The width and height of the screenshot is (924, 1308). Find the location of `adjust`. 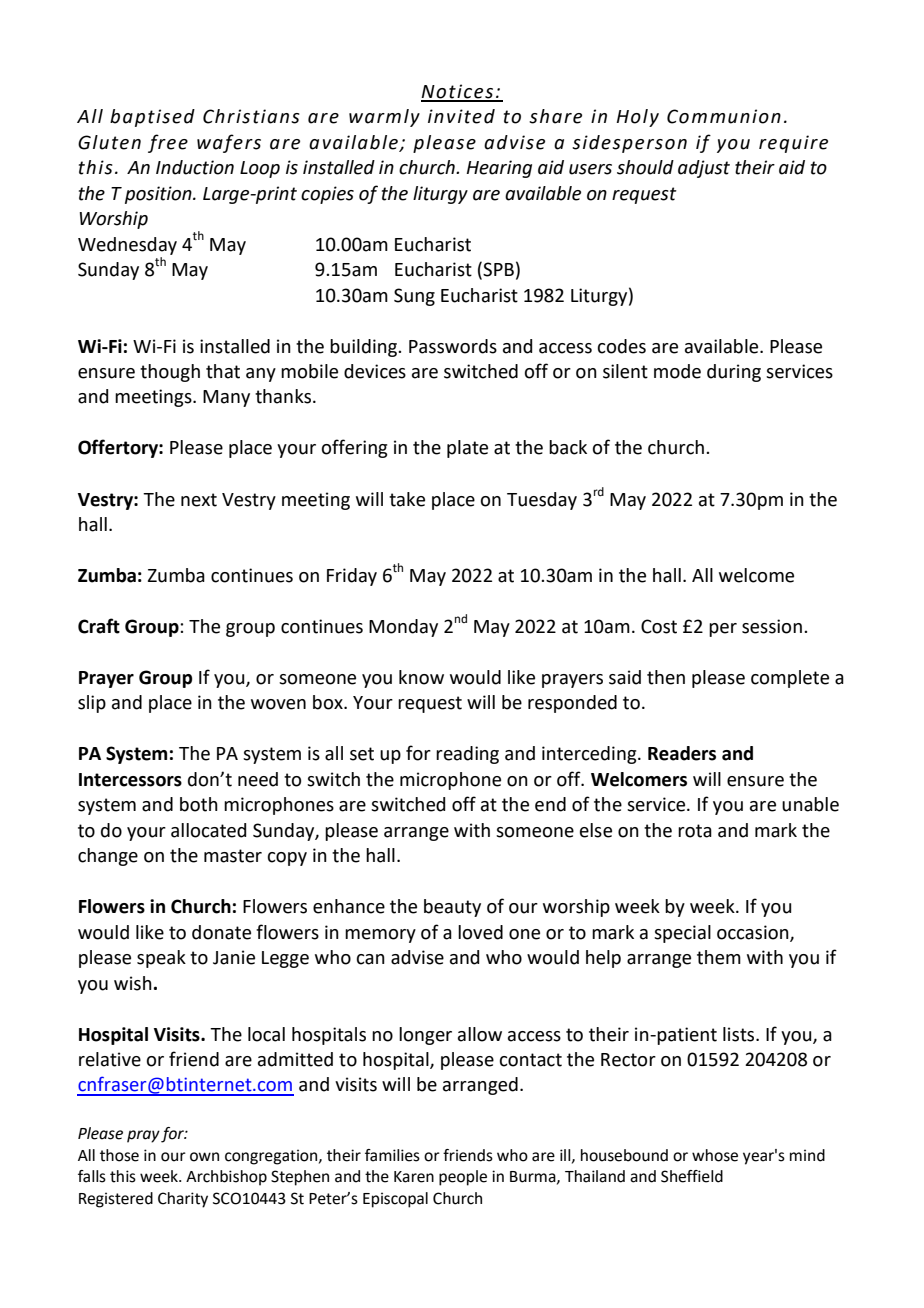

adjust is located at coordinates (704, 169).
